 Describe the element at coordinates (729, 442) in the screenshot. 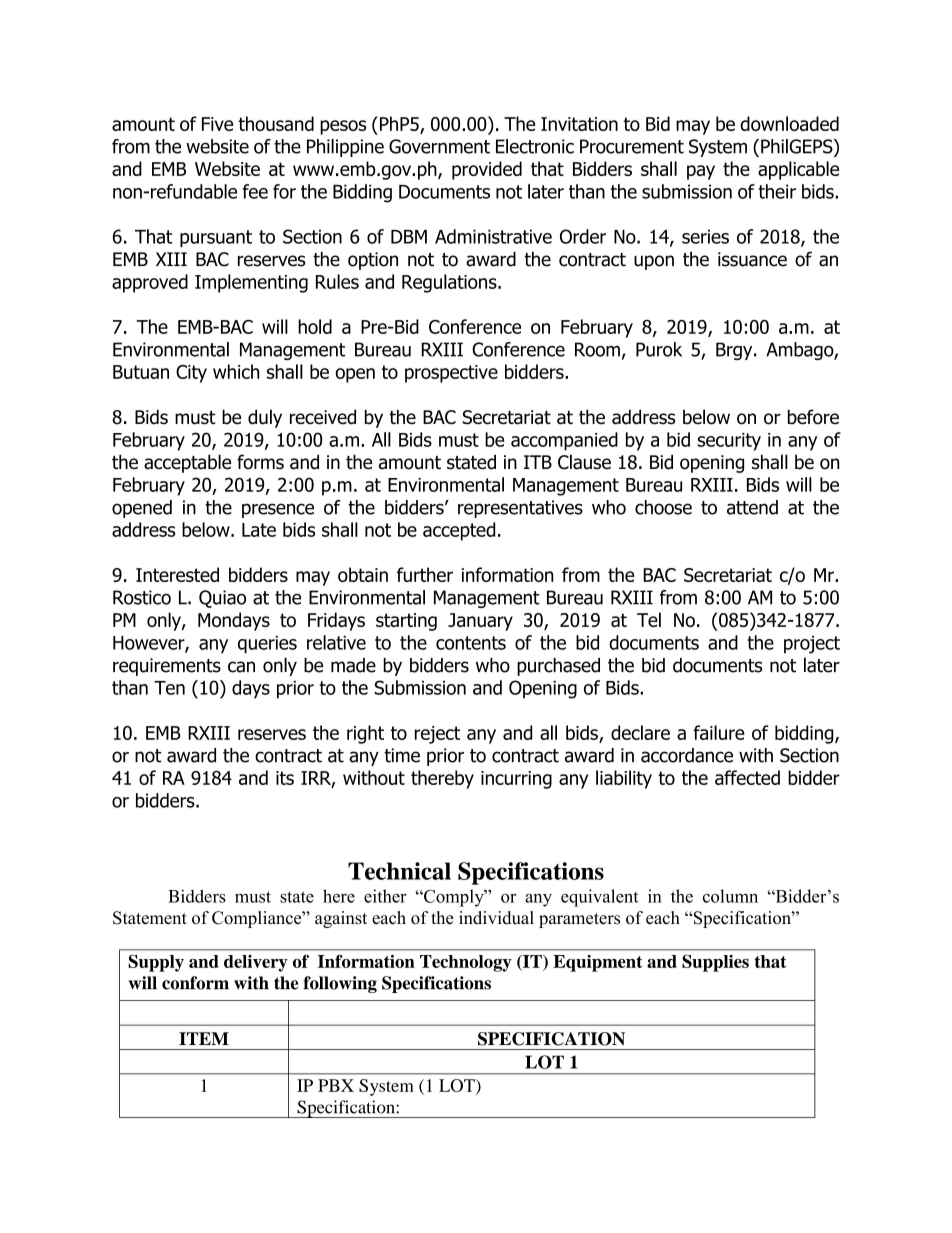

I see `security` at that location.
